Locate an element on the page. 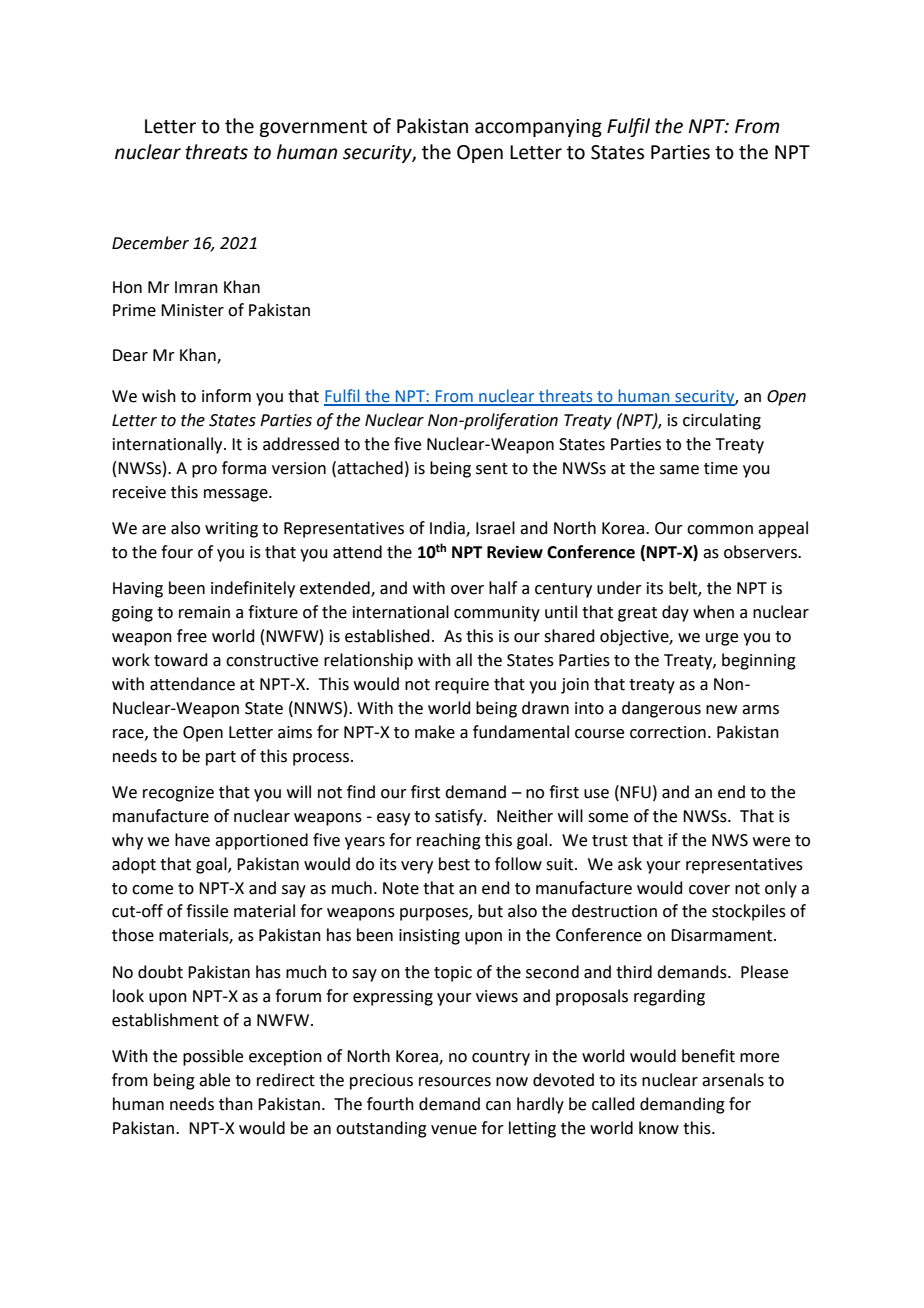  time is located at coordinates (721, 468).
